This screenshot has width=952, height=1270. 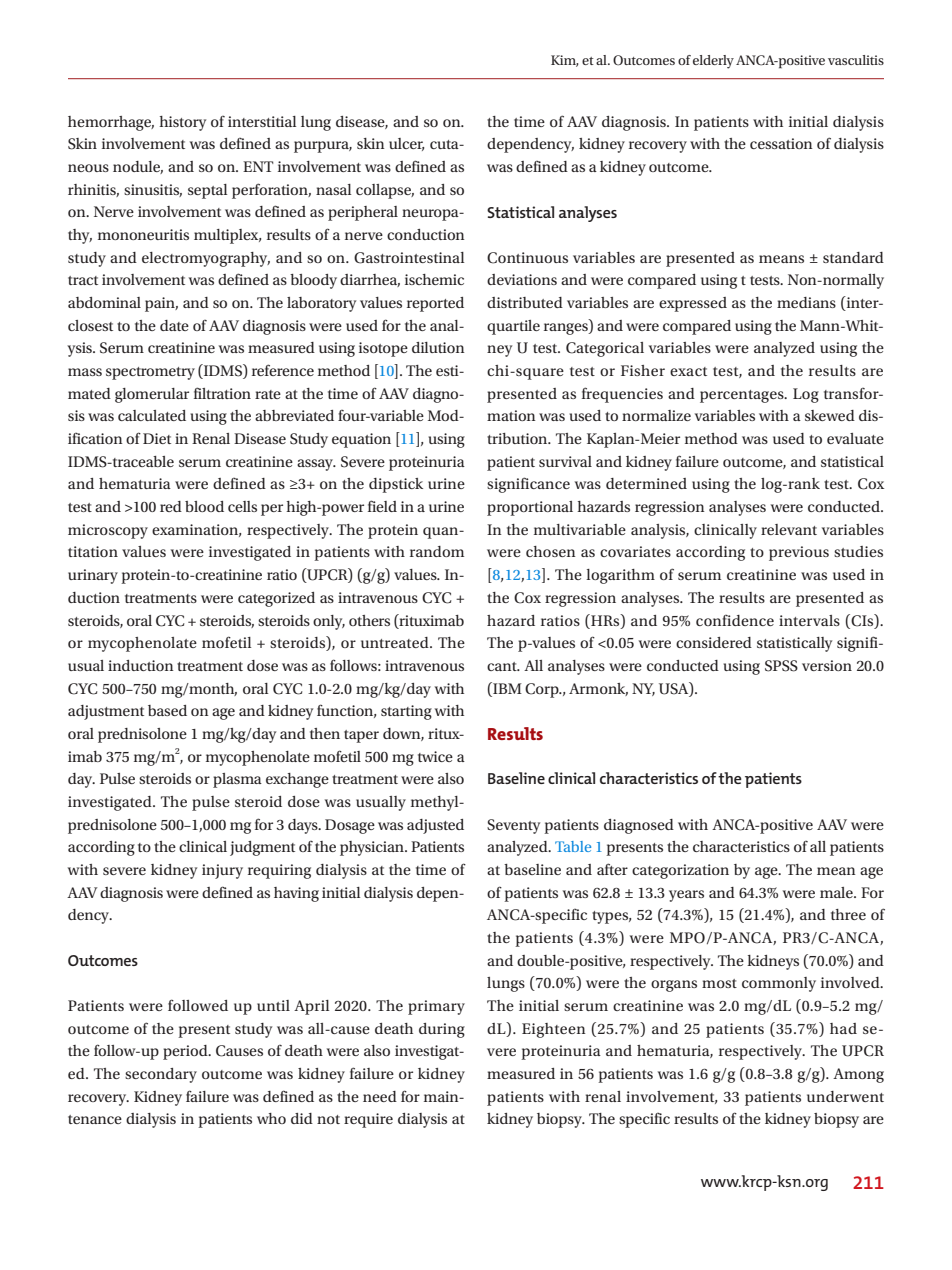 I want to click on injury, so click(x=222, y=871).
